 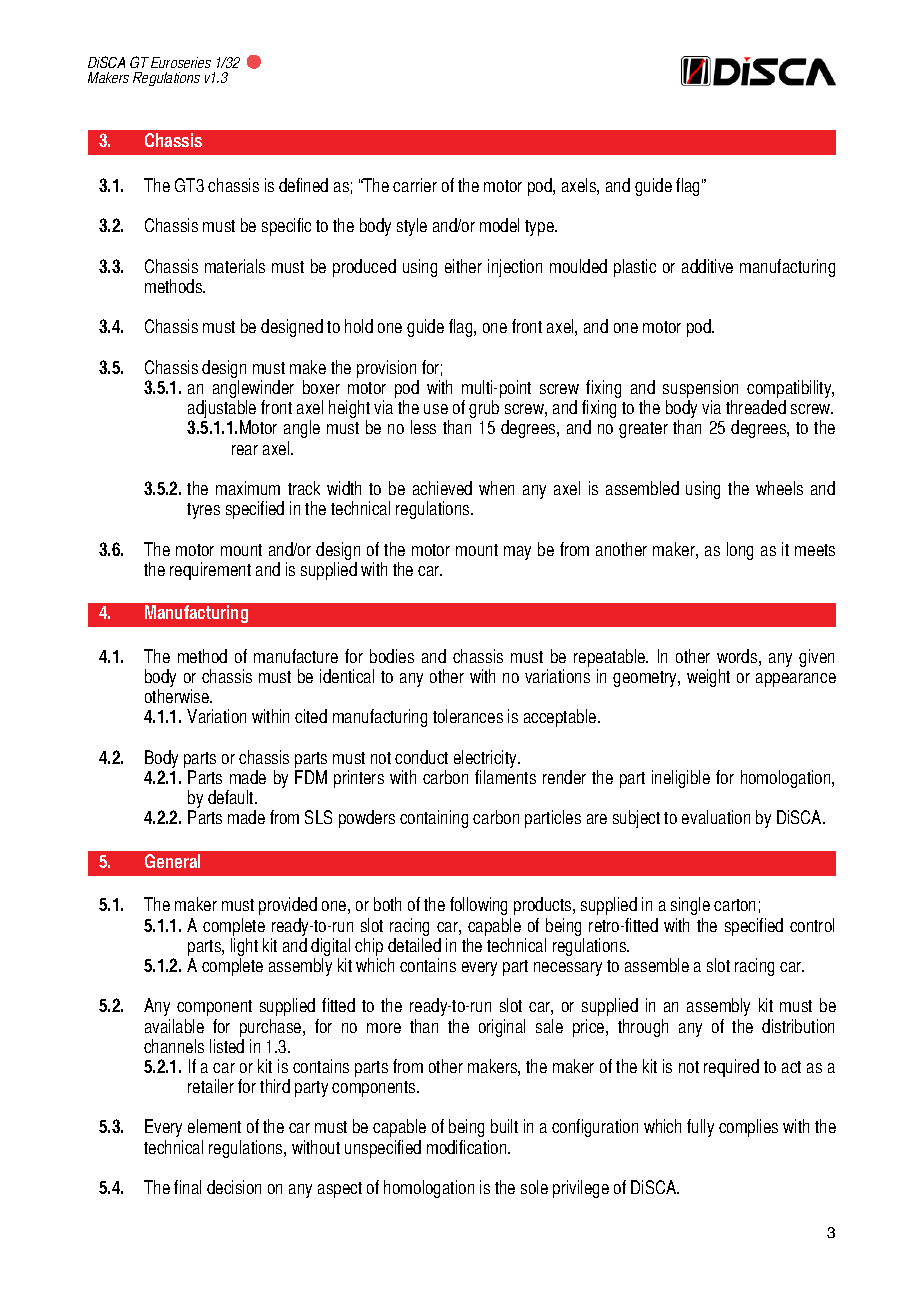 What do you see at coordinates (517, 553) in the screenshot?
I see `may` at bounding box center [517, 553].
